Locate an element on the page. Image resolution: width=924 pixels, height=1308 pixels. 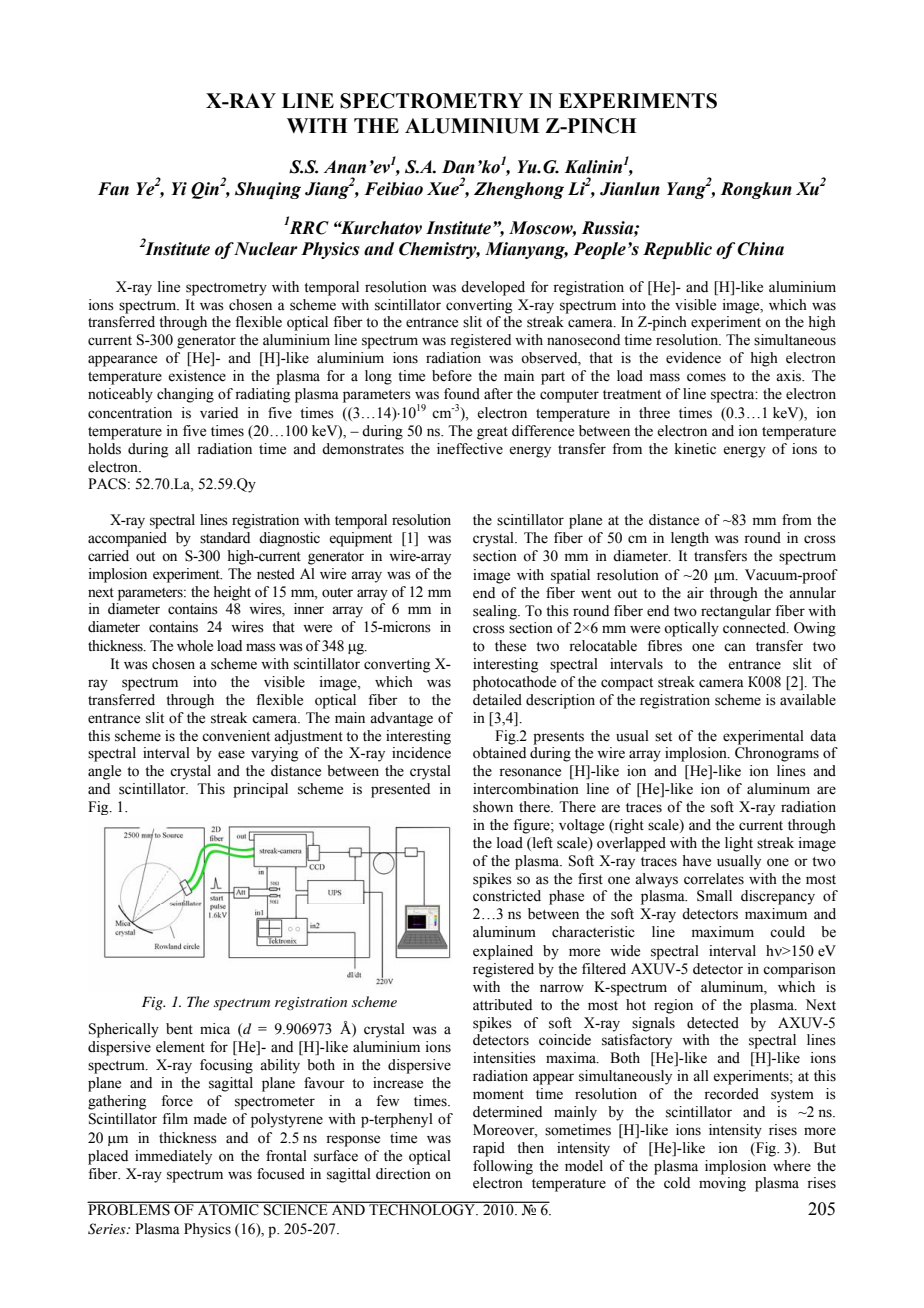
varied is located at coordinates (219, 413).
